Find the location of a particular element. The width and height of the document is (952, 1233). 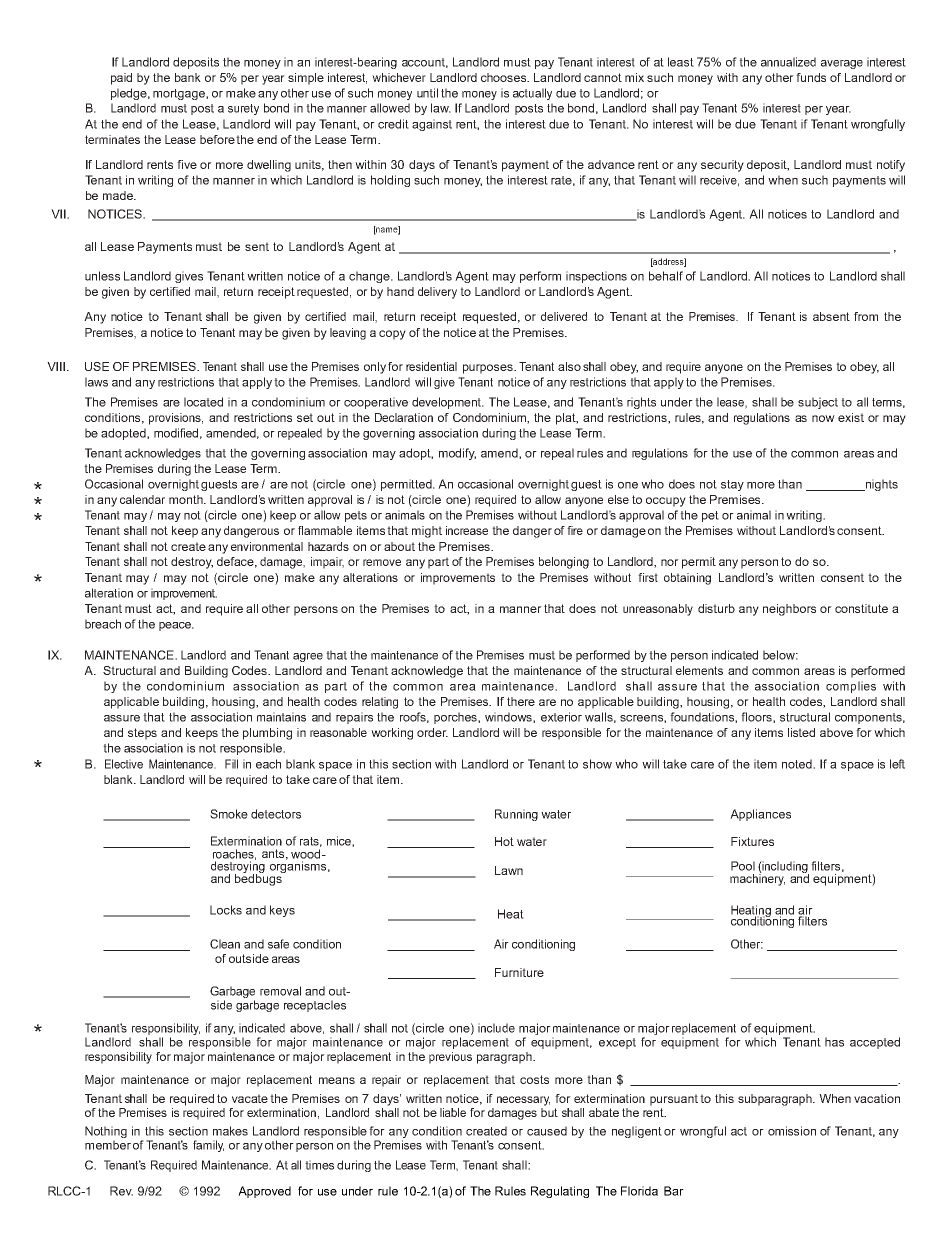

Elective is located at coordinates (124, 764).
